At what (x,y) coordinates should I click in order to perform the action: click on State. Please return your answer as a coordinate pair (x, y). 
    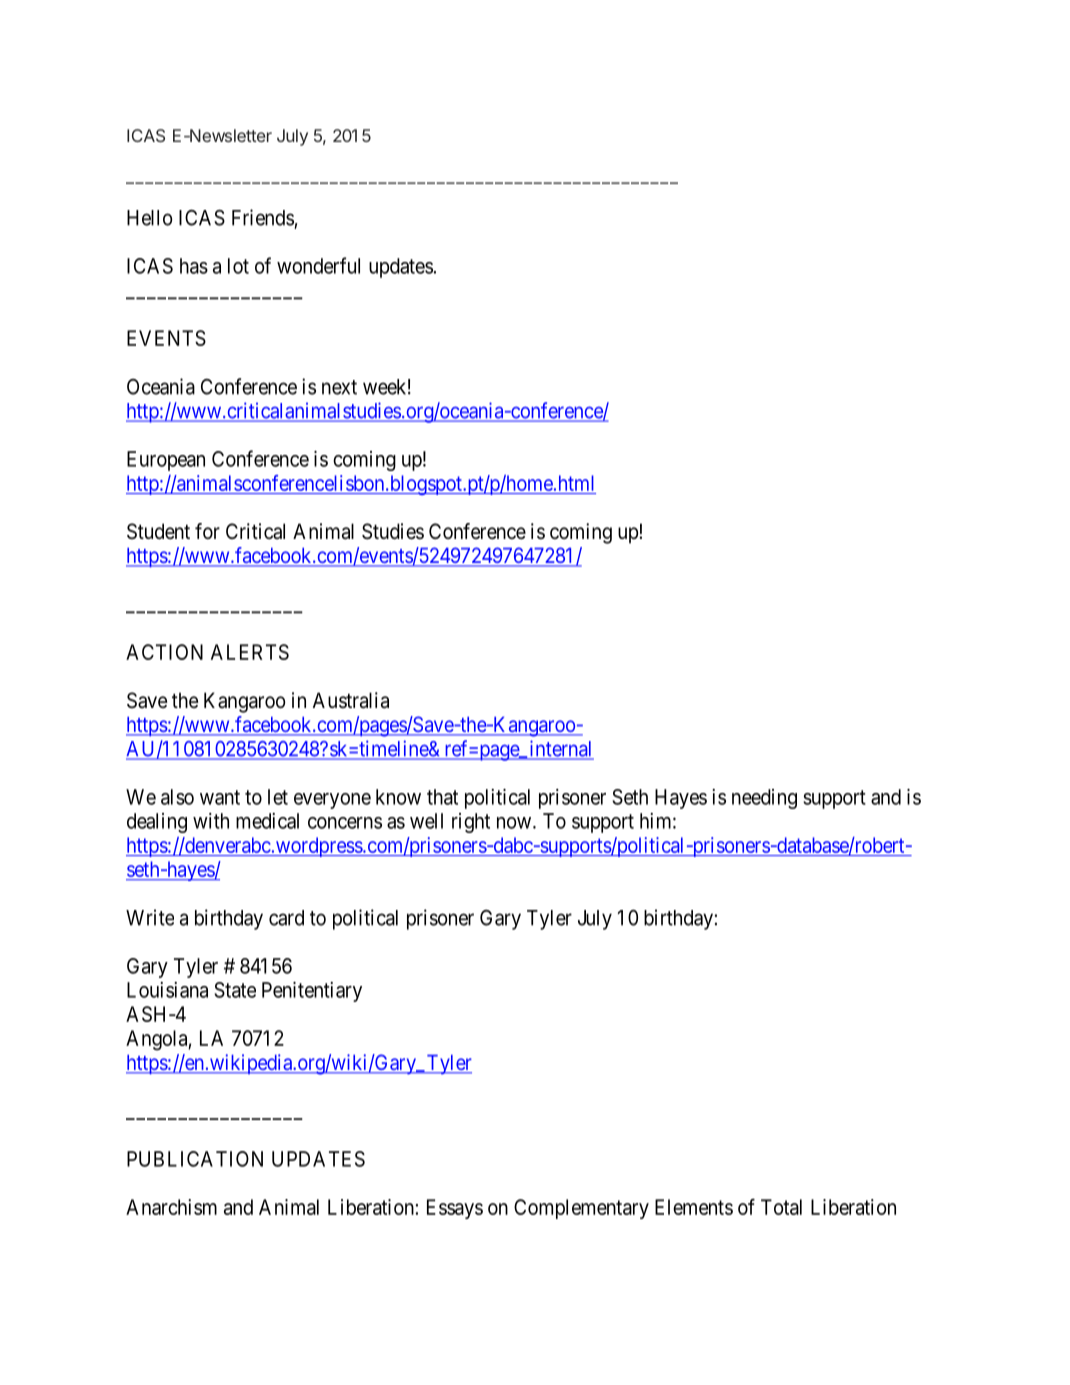
    Looking at the image, I should click on (235, 990).
